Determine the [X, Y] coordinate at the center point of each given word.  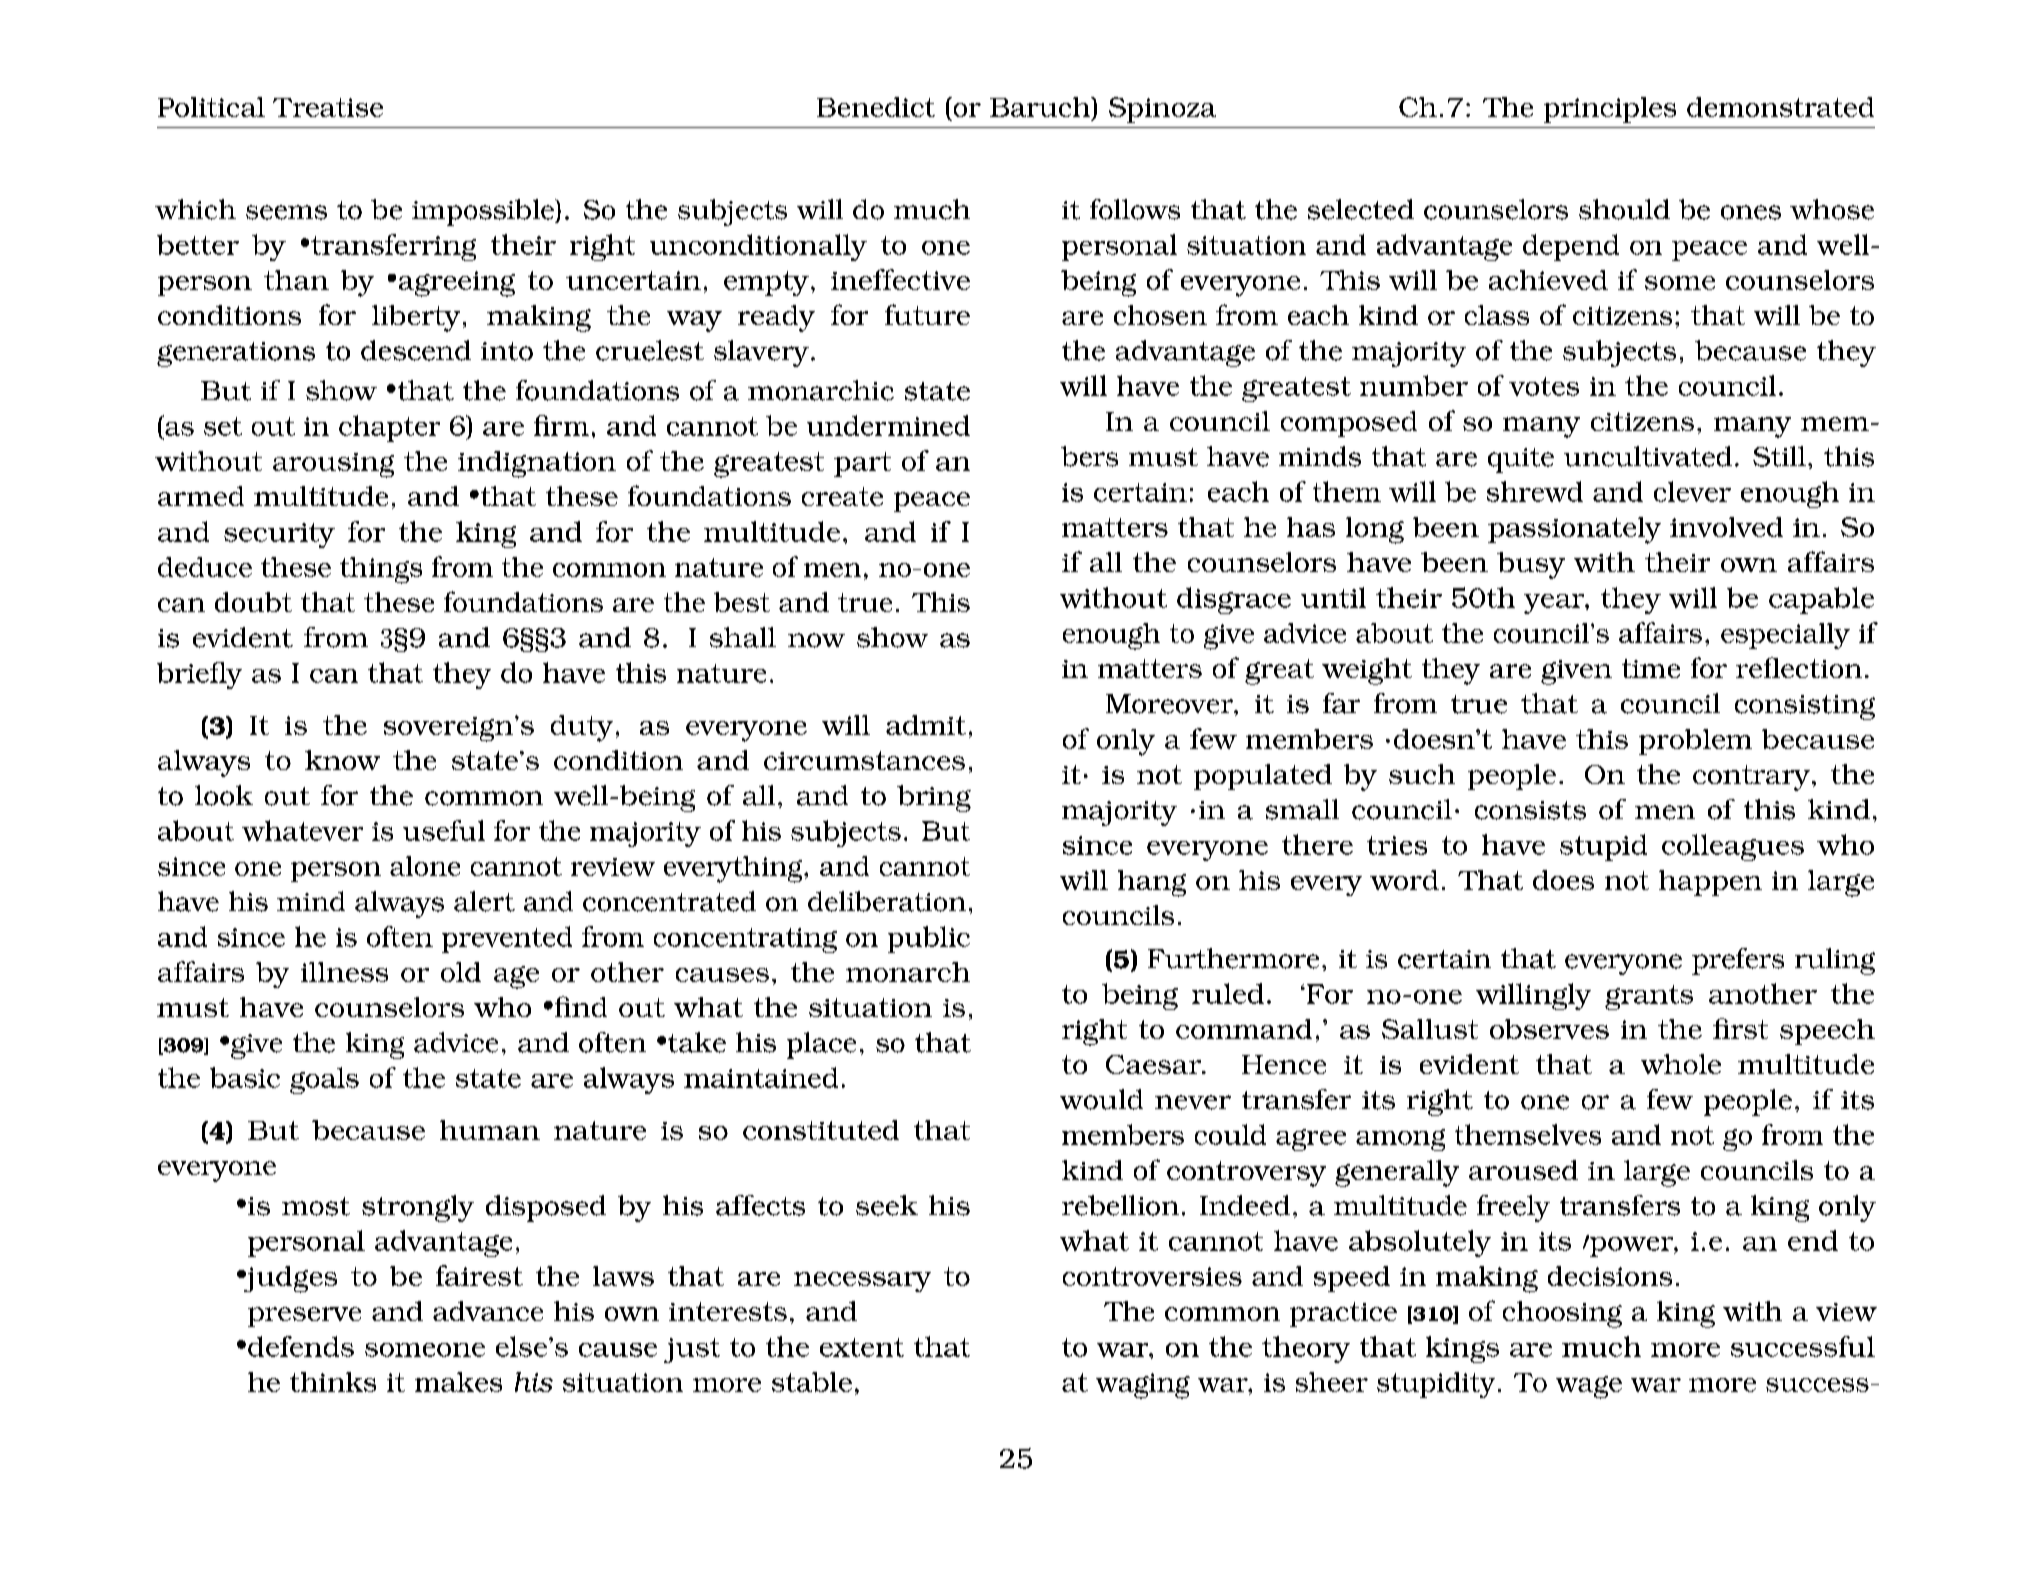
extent [862, 1347]
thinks [333, 1382]
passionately [1574, 530]
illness [344, 972]
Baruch [1041, 107]
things [381, 570]
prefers [1738, 961]
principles [1610, 110]
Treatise [328, 107]
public [929, 939]
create [842, 496]
